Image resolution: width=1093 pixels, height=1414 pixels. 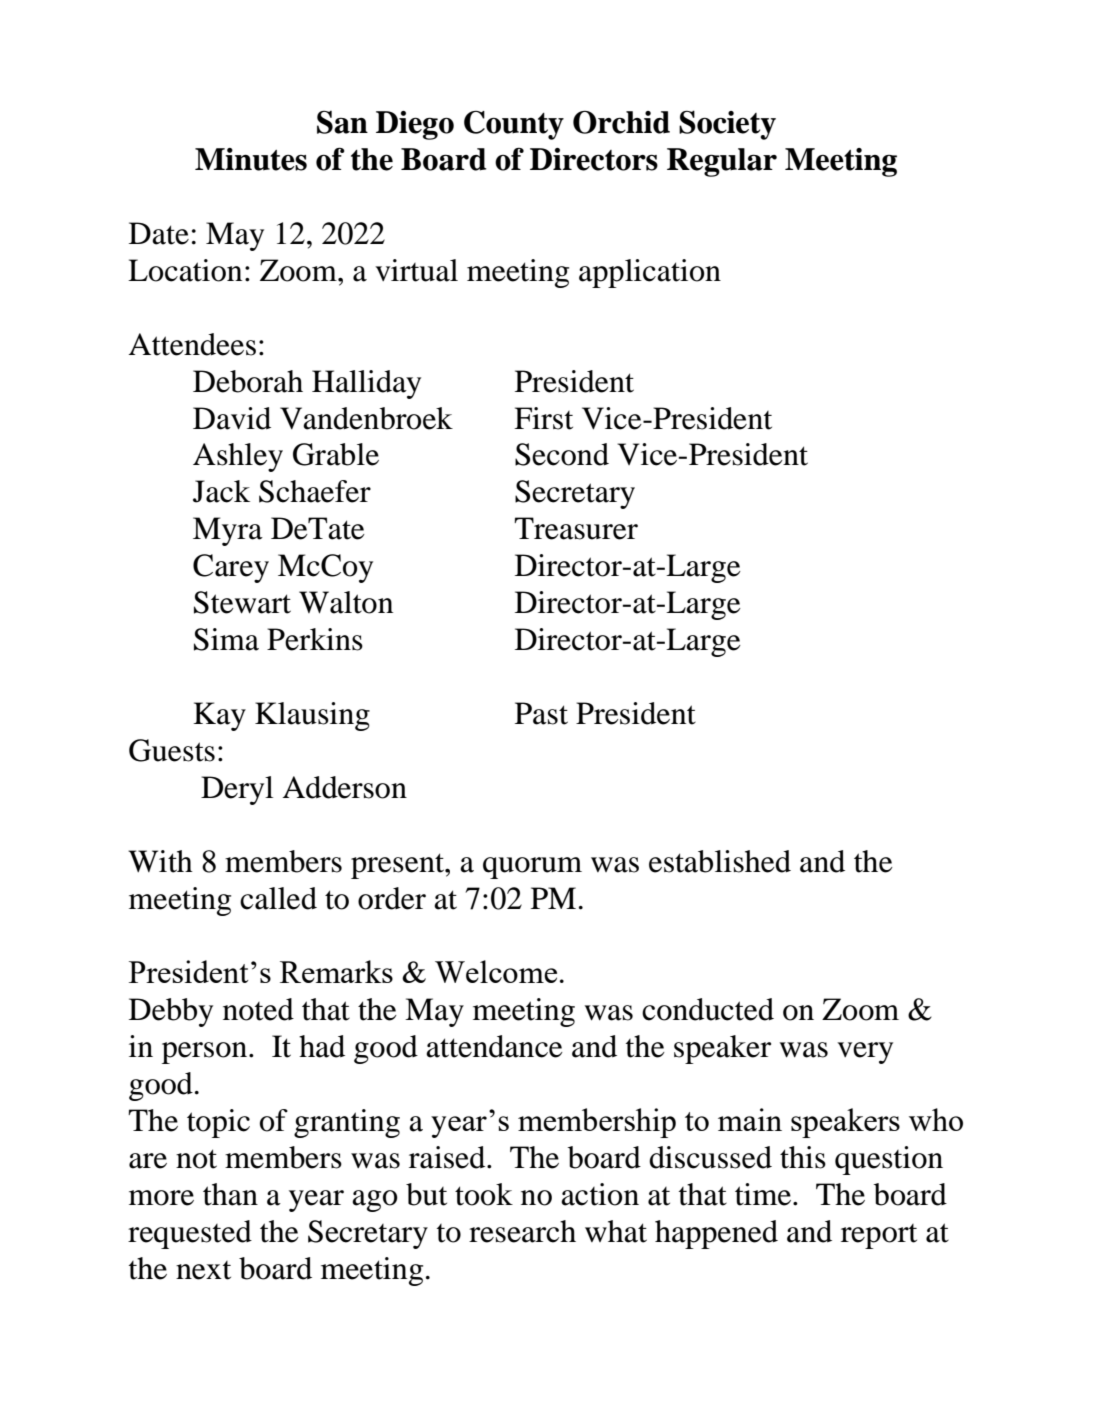 What do you see at coordinates (232, 418) in the document?
I see `David` at bounding box center [232, 418].
